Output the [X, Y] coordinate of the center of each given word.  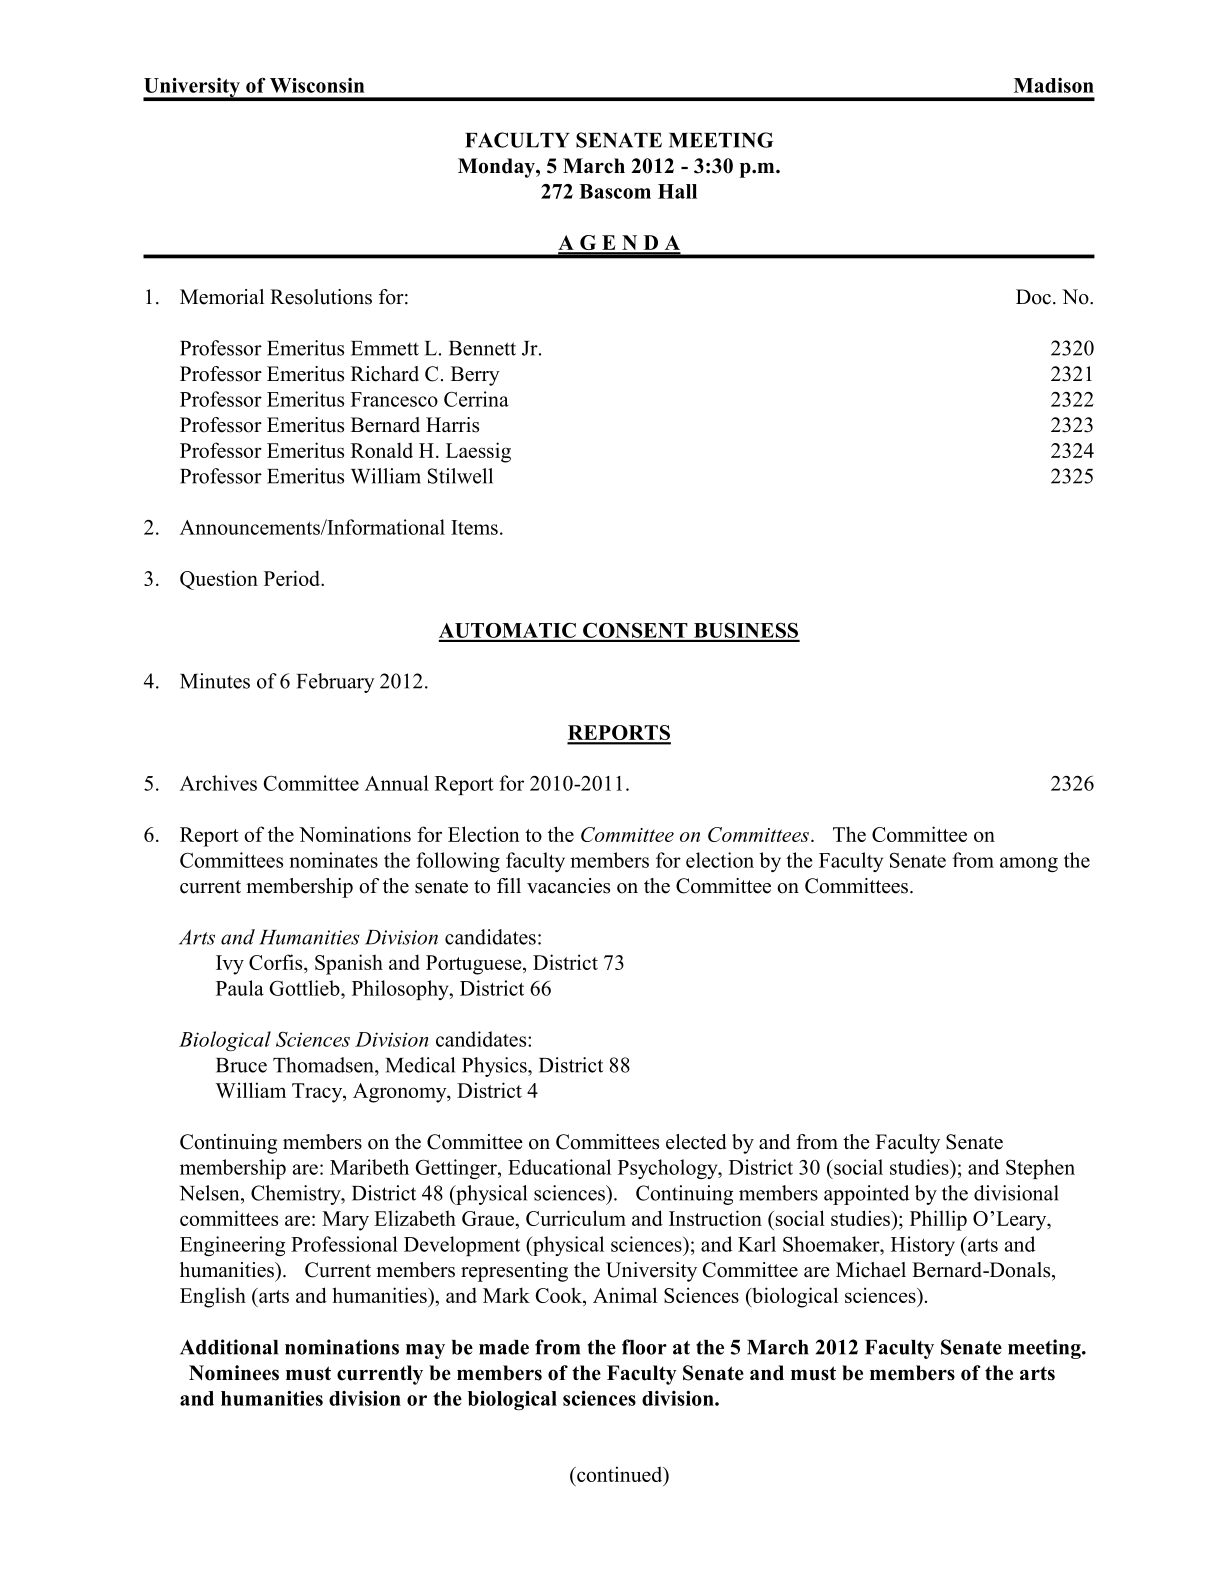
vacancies [568, 886]
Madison [1054, 85]
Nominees [234, 1373]
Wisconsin [317, 85]
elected [696, 1142]
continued [620, 1475]
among [1029, 864]
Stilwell [460, 476]
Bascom [615, 191]
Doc [1033, 297]
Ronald [382, 450]
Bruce [241, 1065]
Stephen [1040, 1169]
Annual [397, 783]
